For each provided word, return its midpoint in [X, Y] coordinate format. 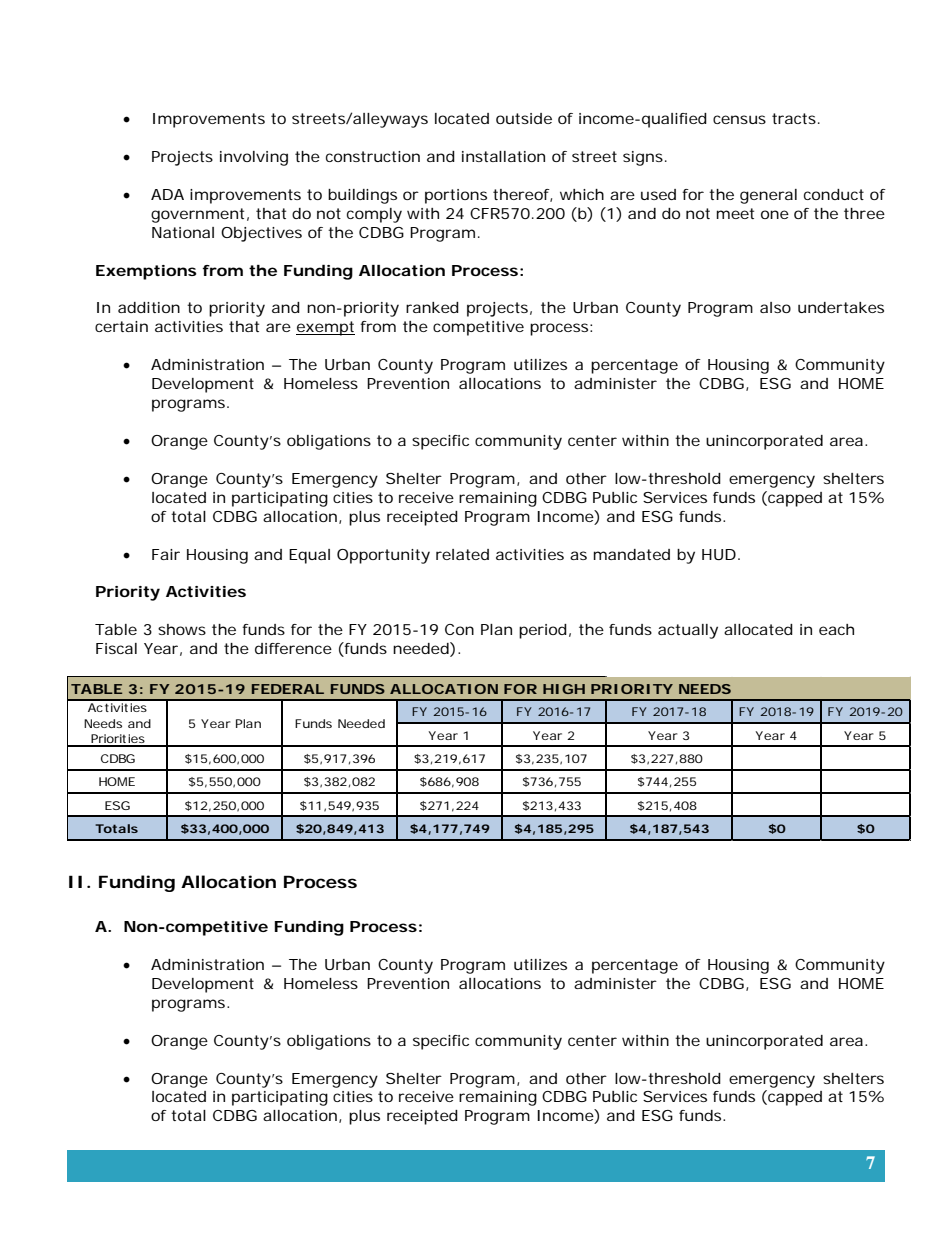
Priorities [118, 740]
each [836, 629]
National [183, 232]
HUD [719, 554]
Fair [166, 554]
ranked [432, 307]
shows [182, 629]
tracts [794, 118]
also [775, 307]
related [462, 554]
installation [503, 156]
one [775, 214]
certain [121, 326]
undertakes [841, 307]
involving [254, 158]
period [543, 631]
